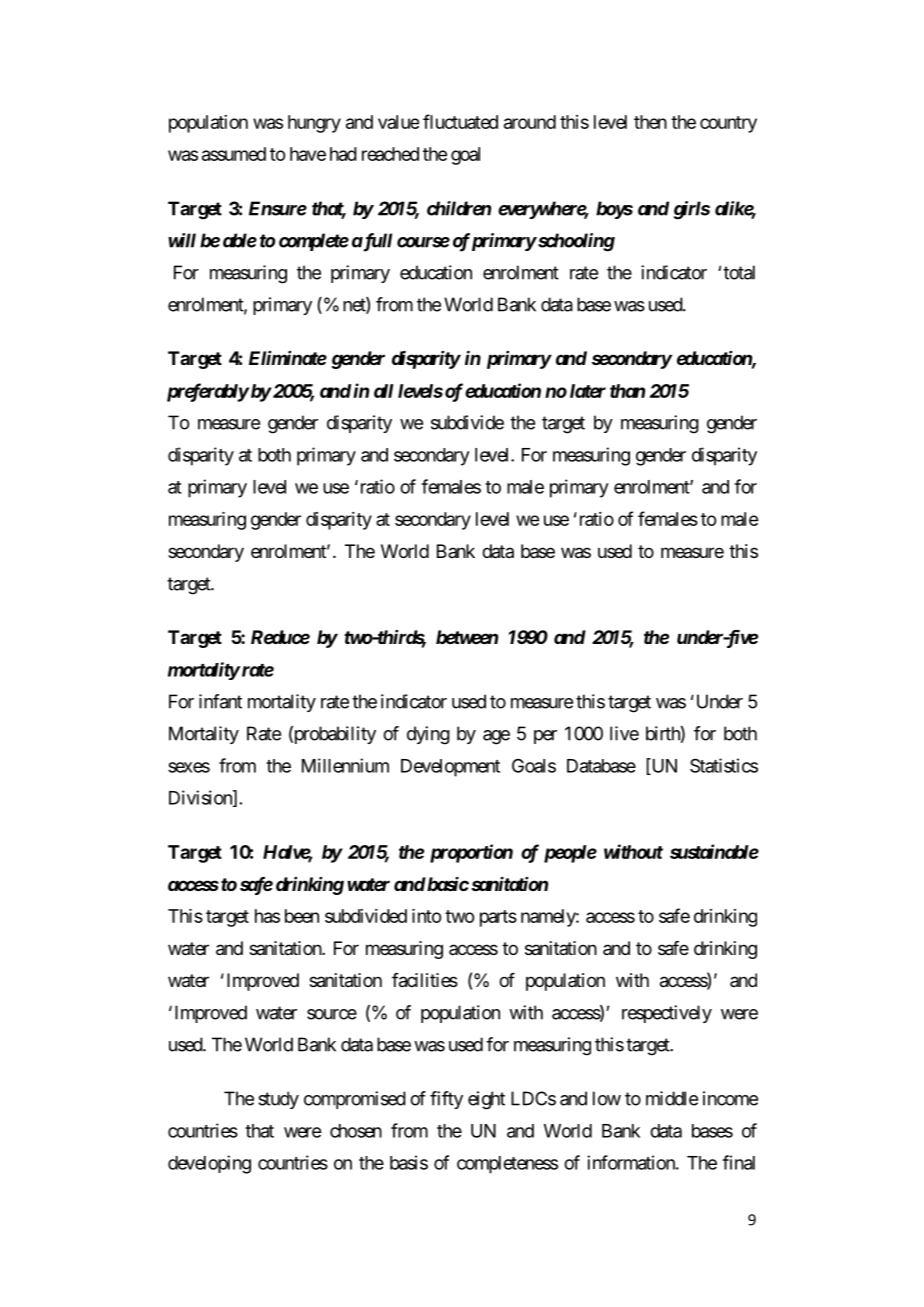 The image size is (924, 1307). What do you see at coordinates (545, 737) in the image?
I see `per` at bounding box center [545, 737].
